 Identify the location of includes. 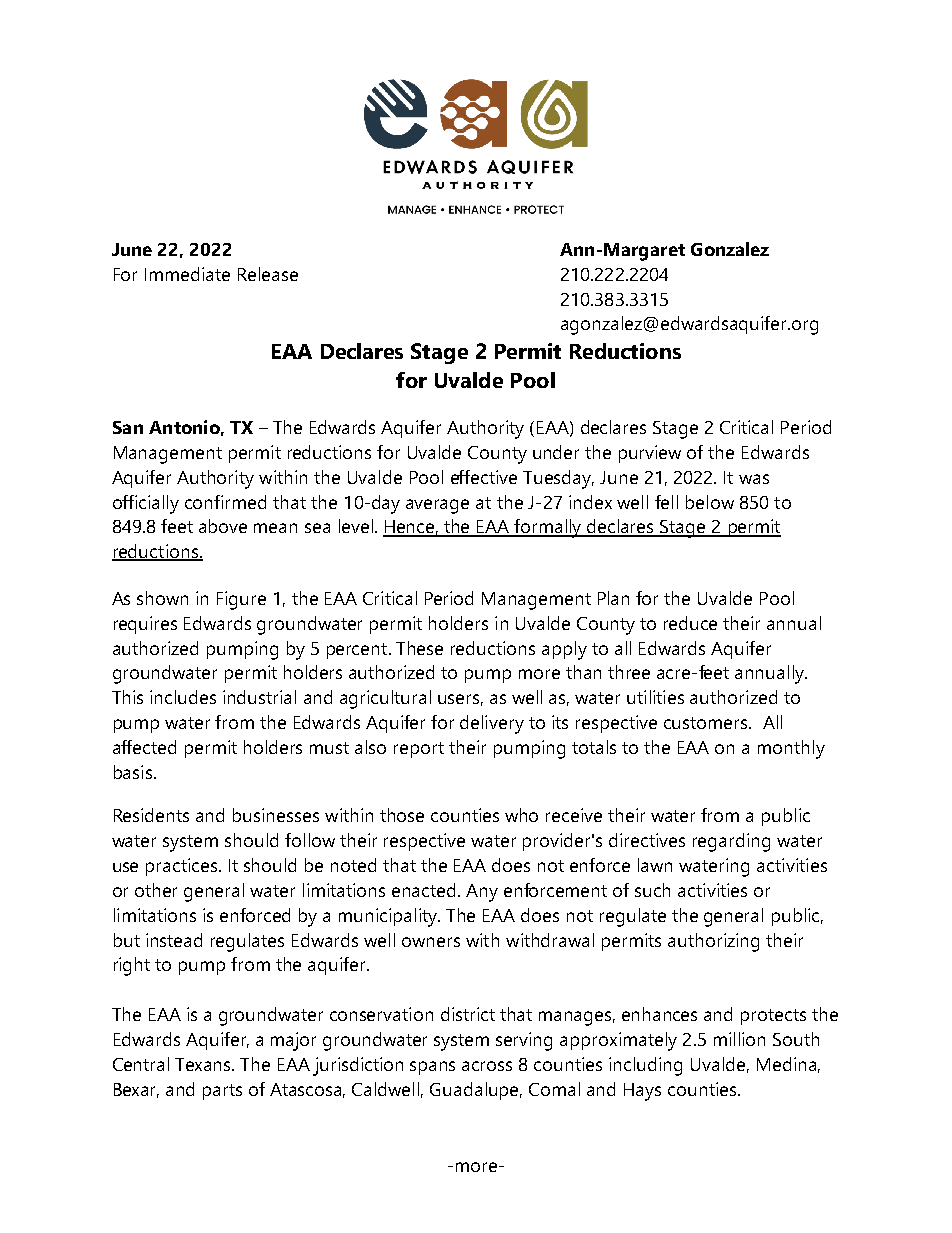
(183, 697).
